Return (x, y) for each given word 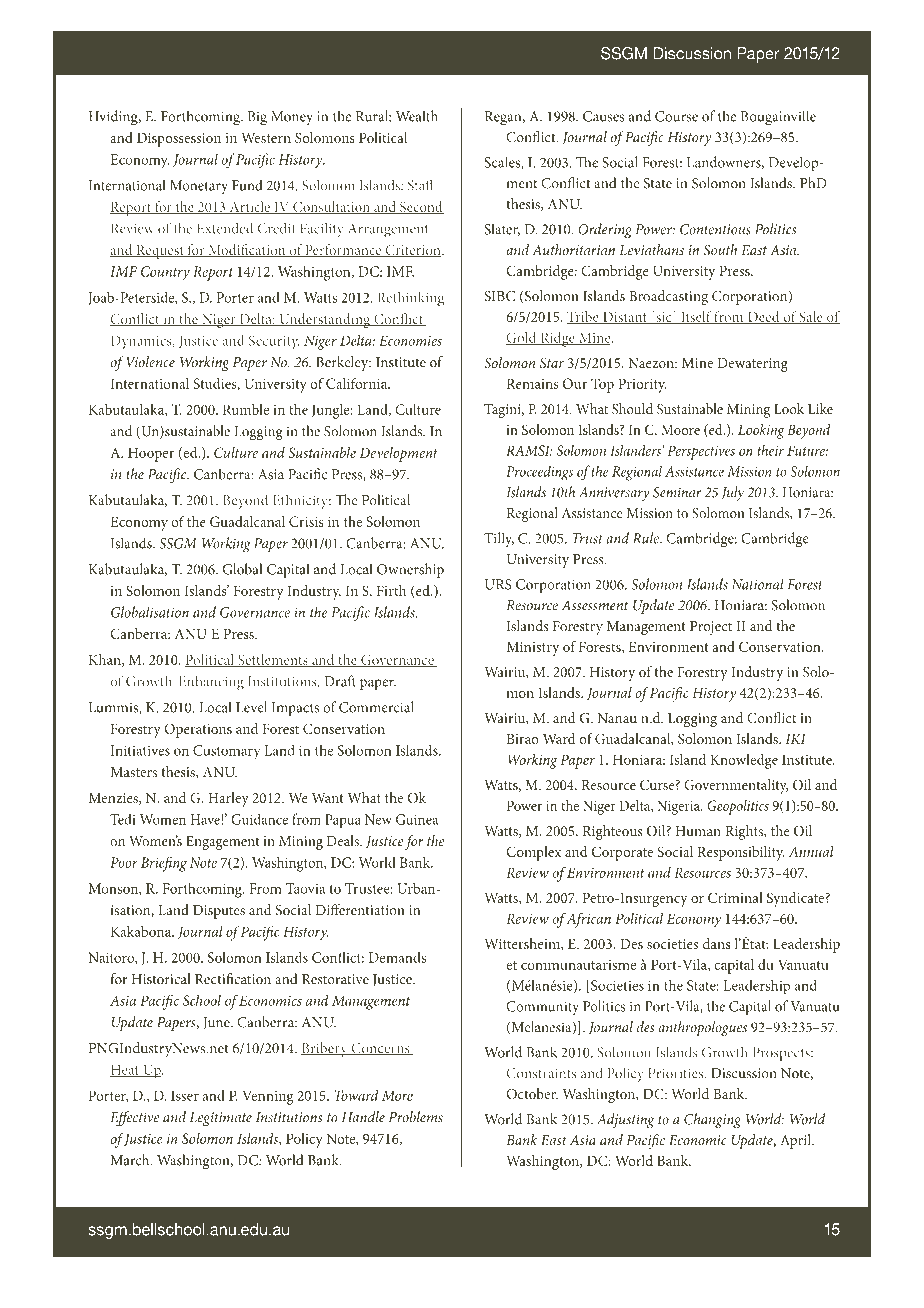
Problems (416, 1117)
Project (711, 628)
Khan (106, 660)
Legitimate (221, 1119)
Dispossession (179, 140)
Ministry (532, 649)
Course (676, 116)
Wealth (417, 116)
